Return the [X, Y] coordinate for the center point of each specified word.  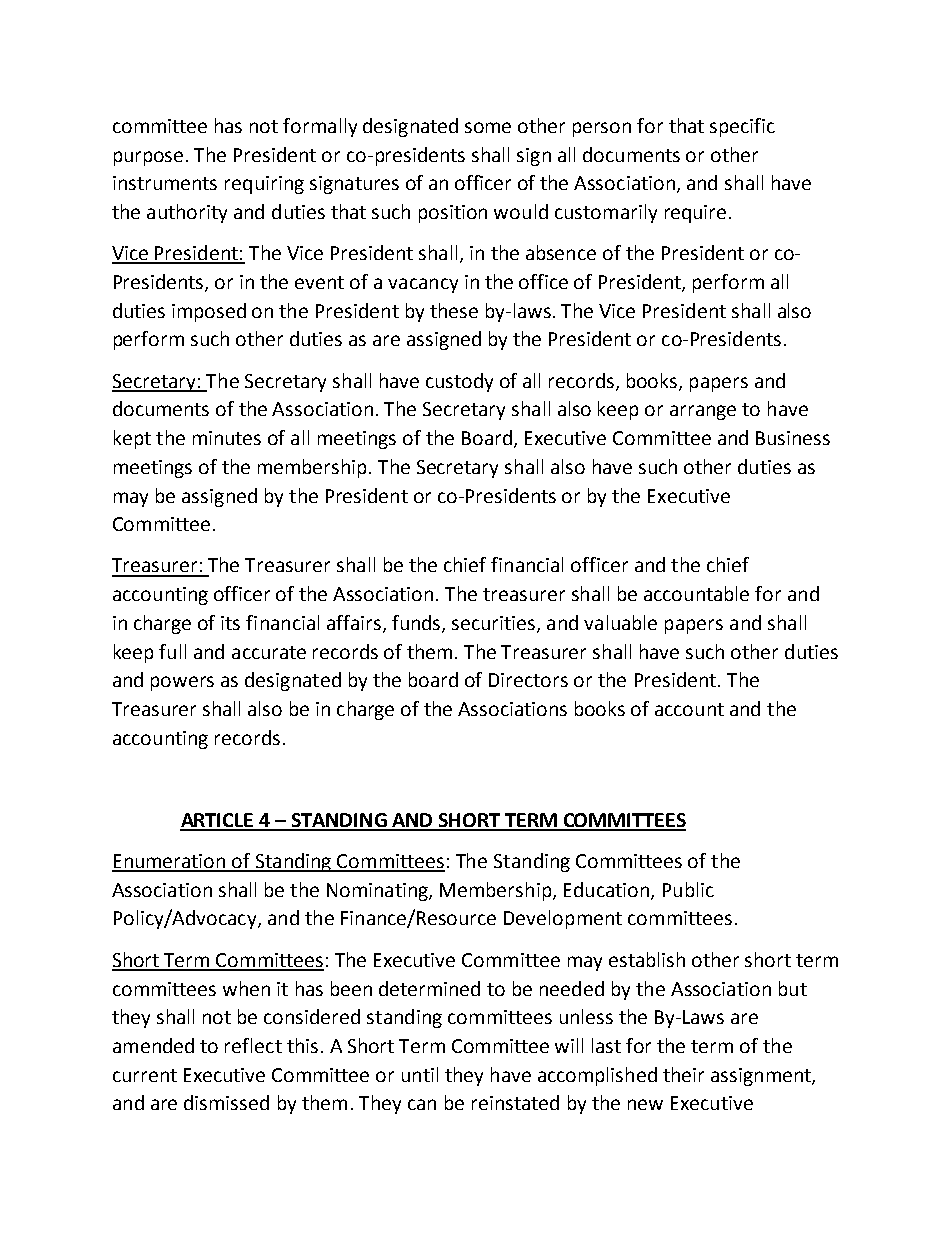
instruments [165, 183]
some [488, 127]
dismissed [226, 1102]
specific [742, 127]
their [683, 1074]
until [420, 1074]
